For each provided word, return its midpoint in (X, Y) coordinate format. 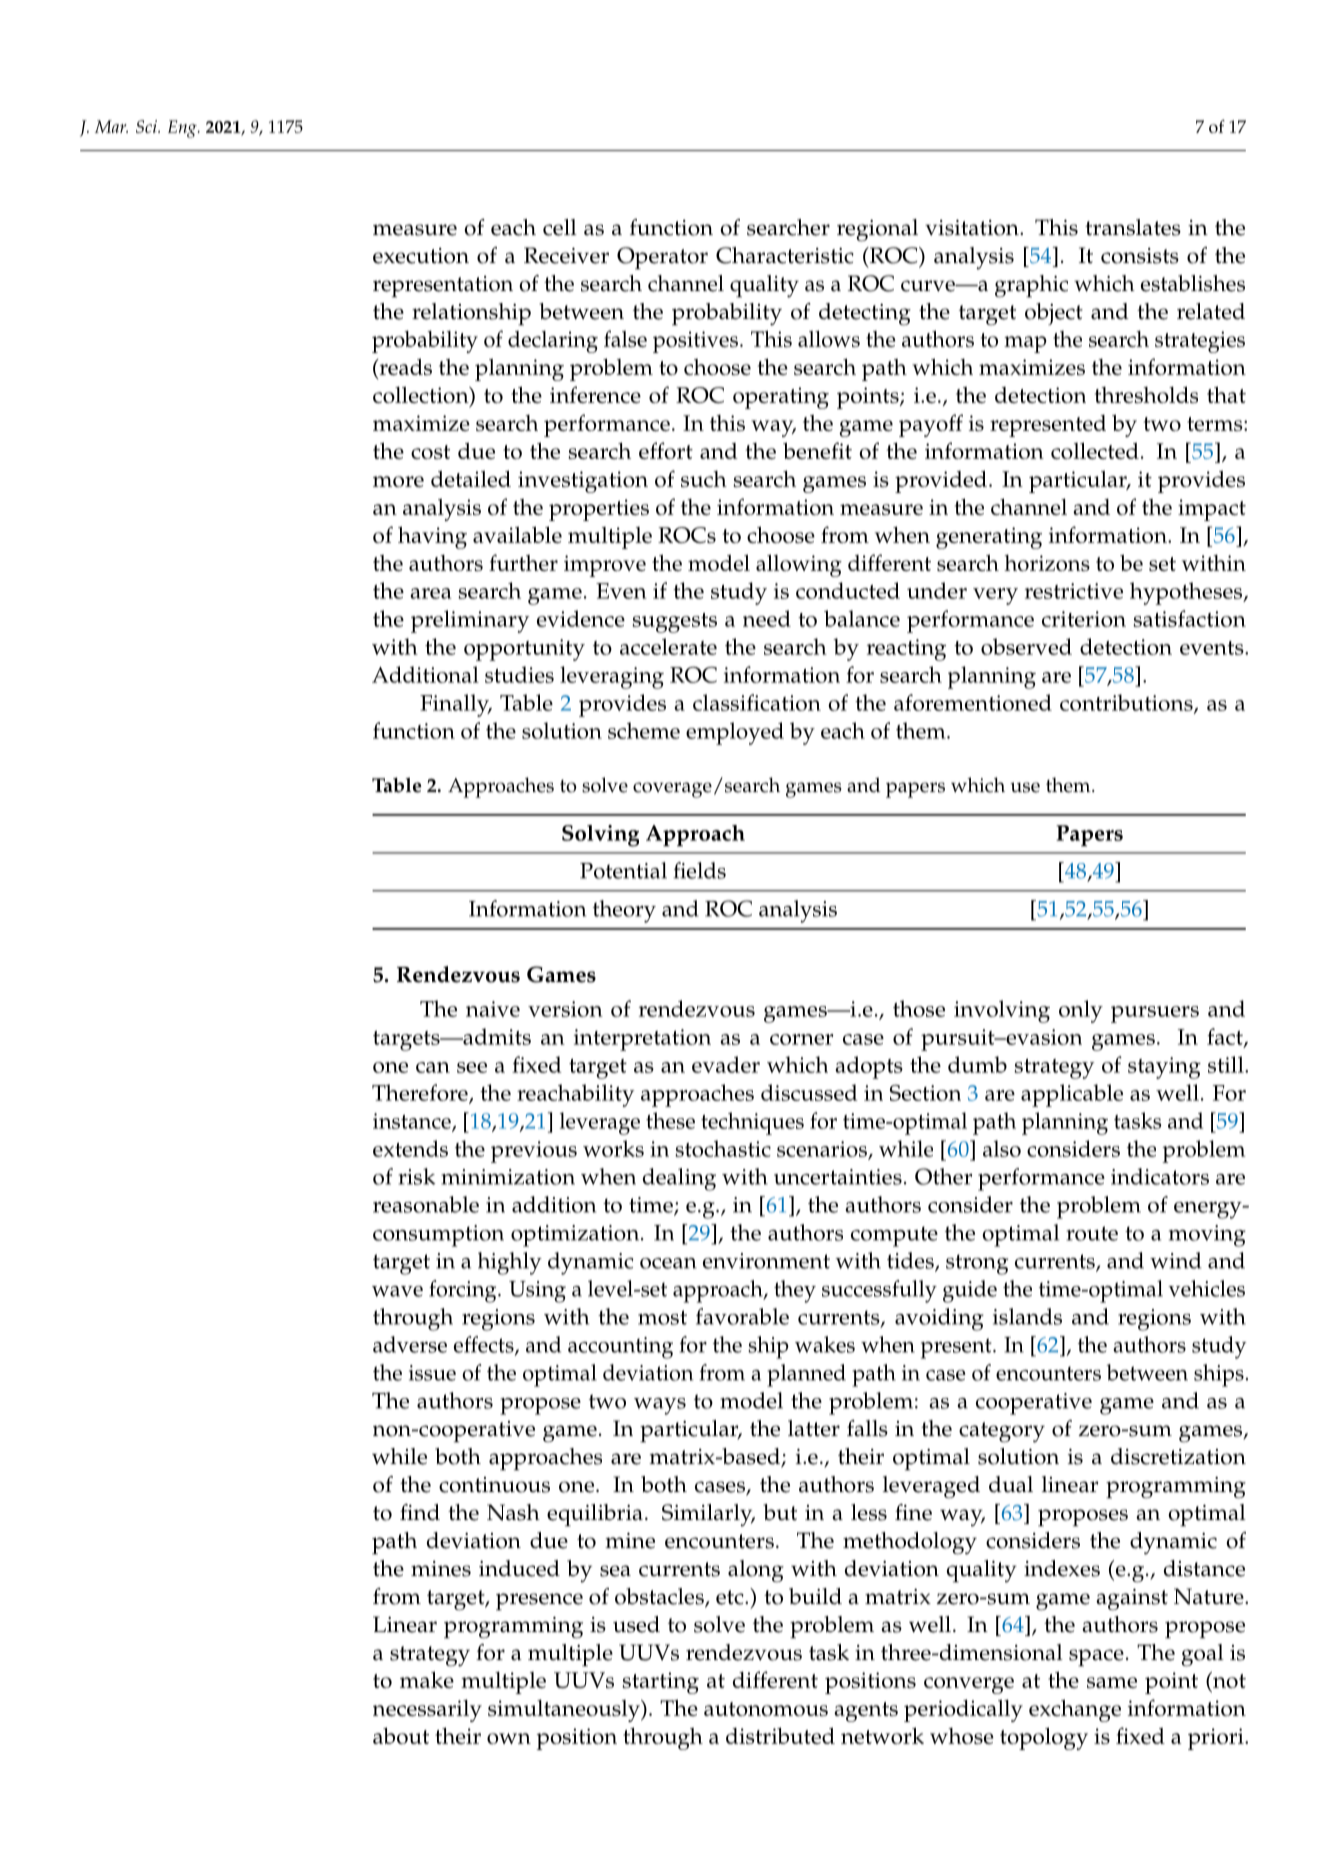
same (1112, 1682)
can (433, 1067)
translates (1133, 227)
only (1081, 1011)
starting (660, 1683)
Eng (183, 129)
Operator (662, 258)
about (401, 1735)
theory (624, 911)
